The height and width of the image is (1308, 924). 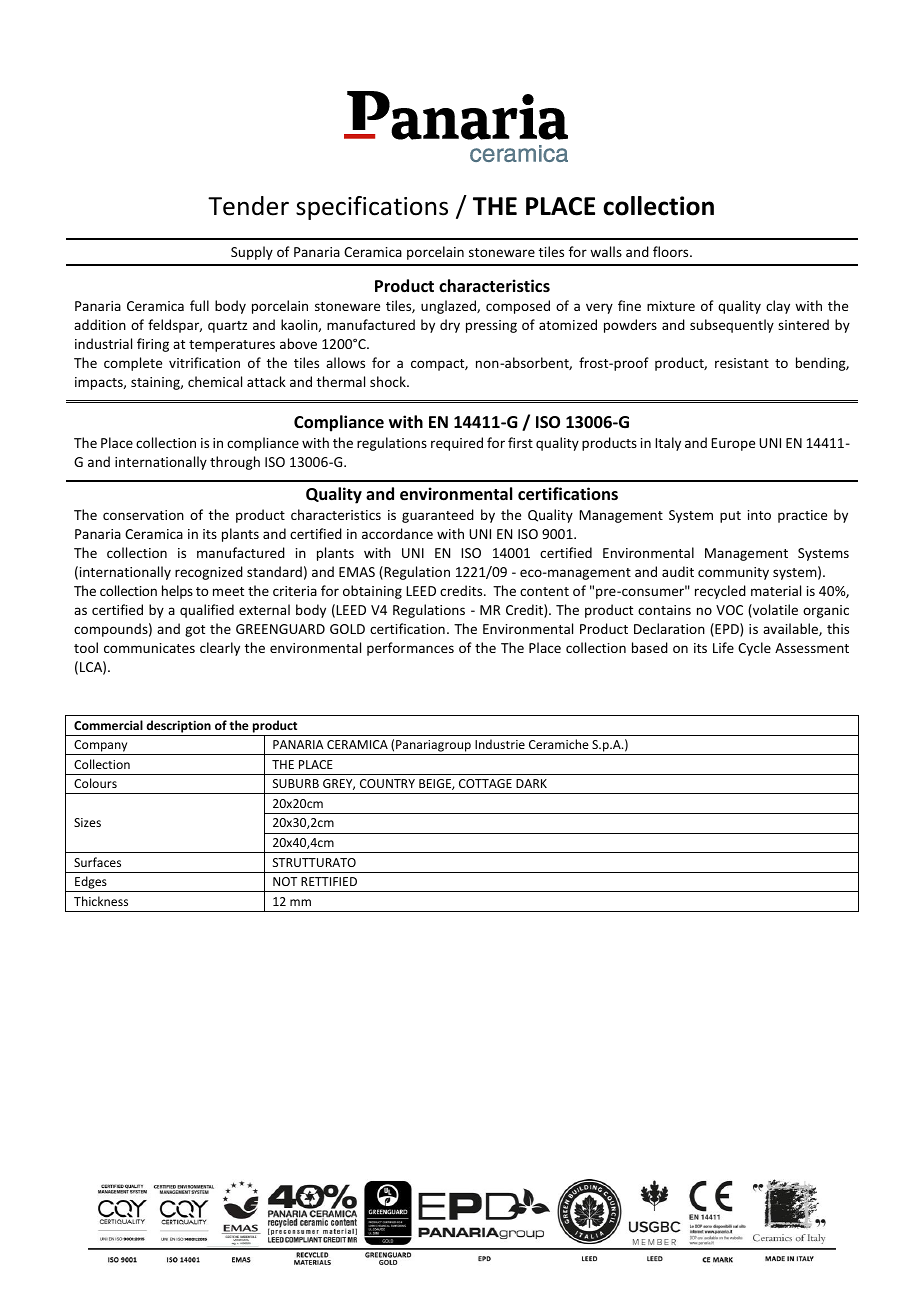 I want to click on Tender, so click(x=248, y=206).
